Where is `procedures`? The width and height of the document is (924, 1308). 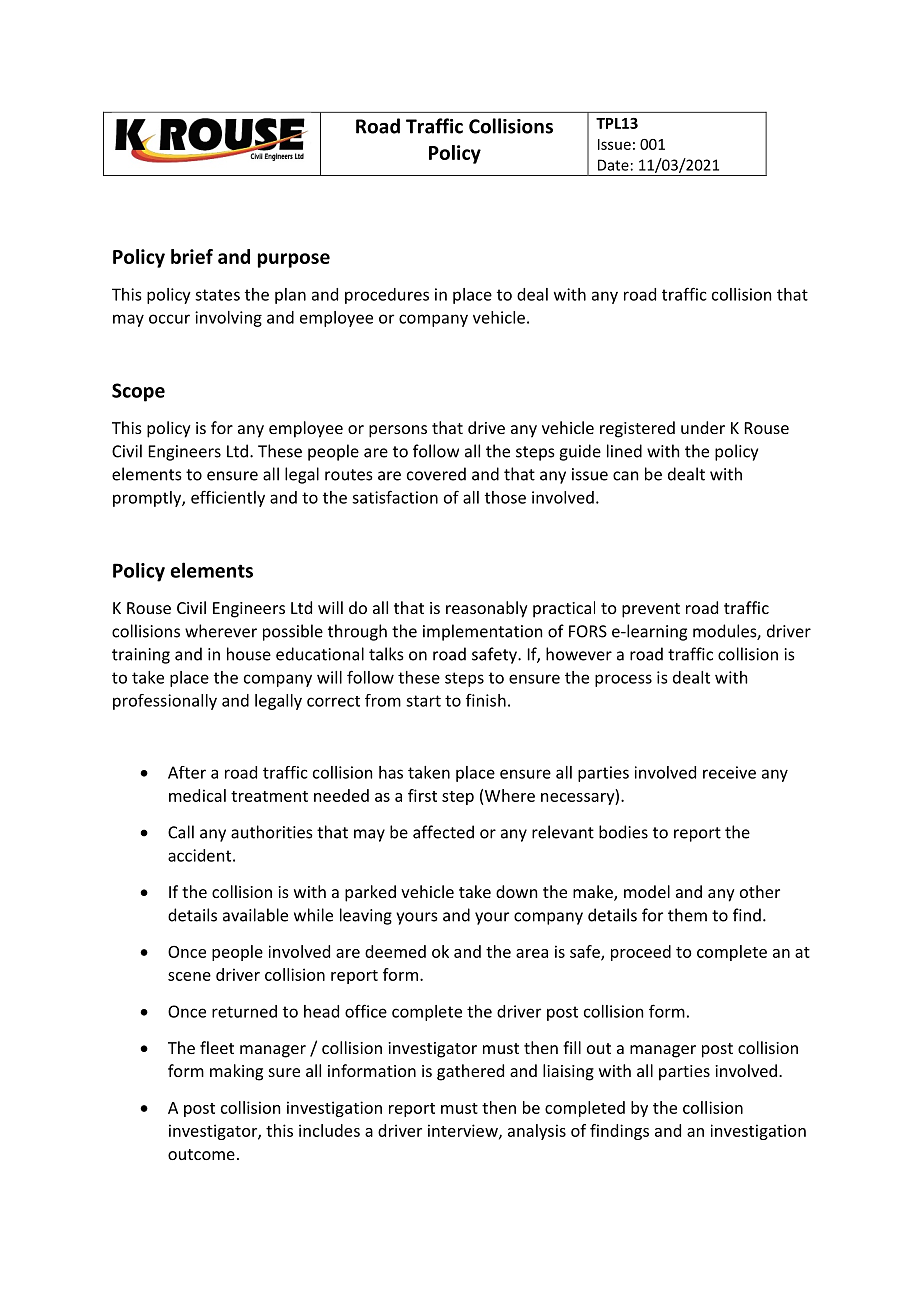 procedures is located at coordinates (387, 296).
